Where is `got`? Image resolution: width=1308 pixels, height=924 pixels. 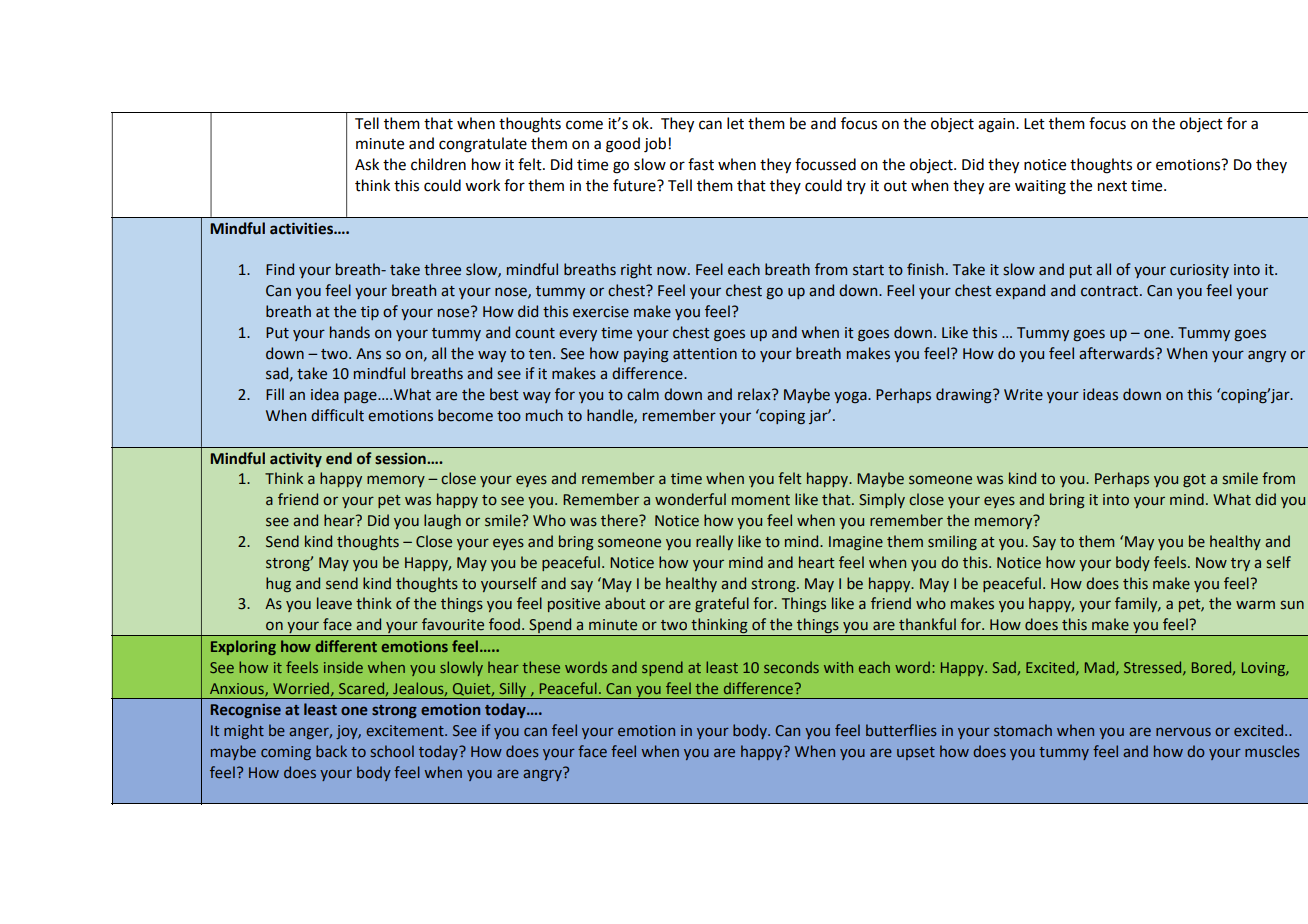
got is located at coordinates (1194, 480).
